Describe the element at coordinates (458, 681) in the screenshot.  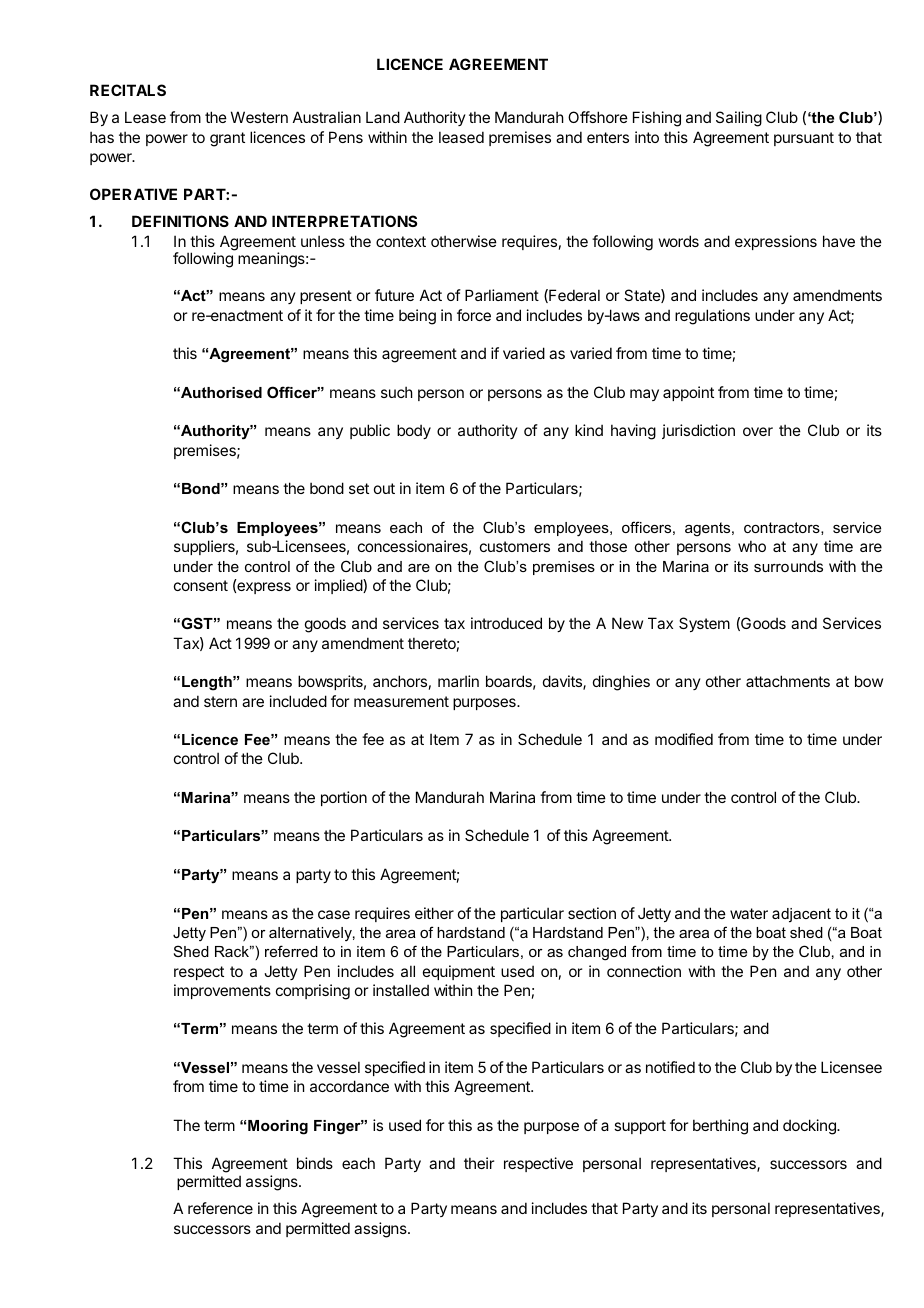
I see `marlin` at that location.
